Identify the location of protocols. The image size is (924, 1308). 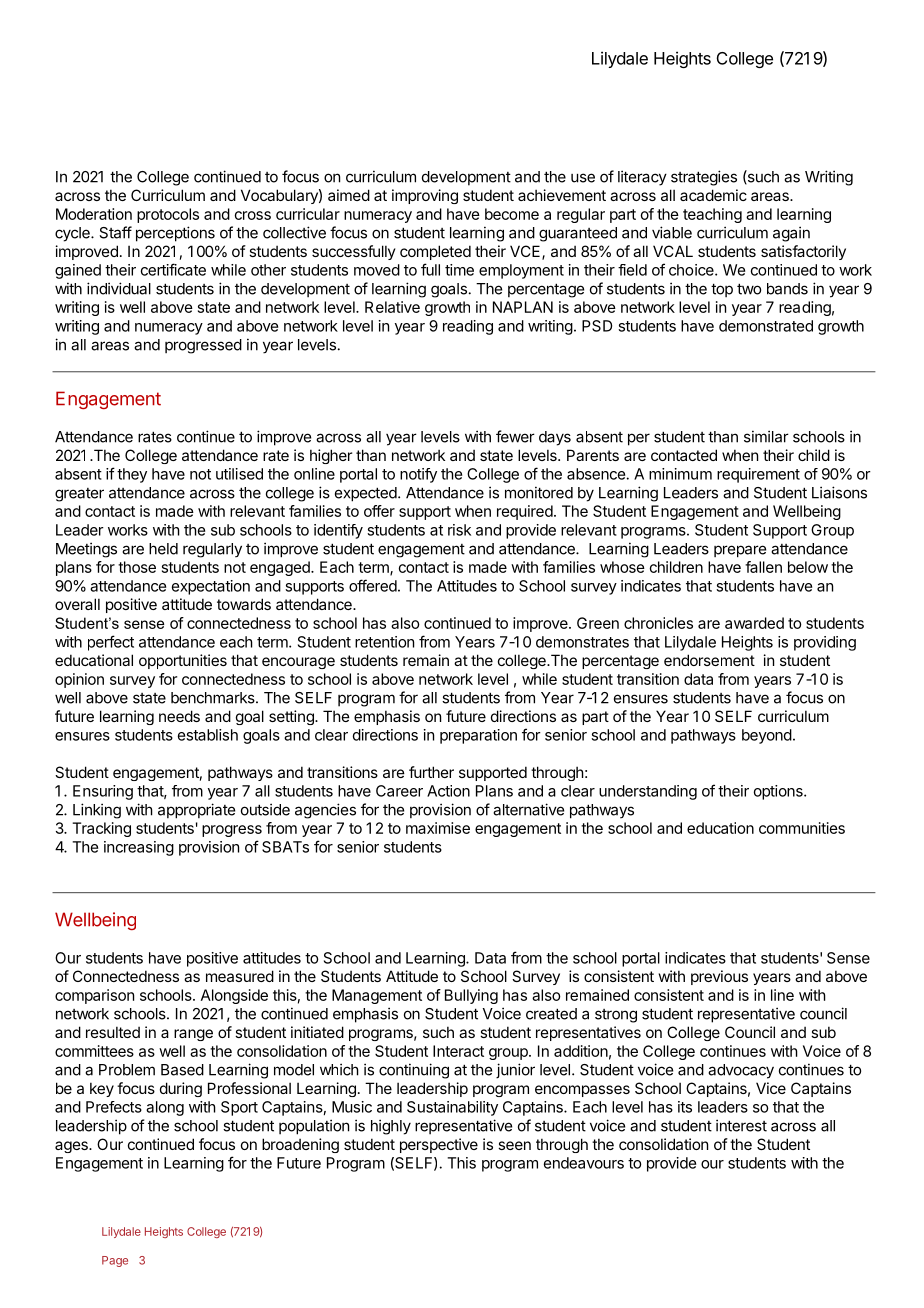
(168, 215).
